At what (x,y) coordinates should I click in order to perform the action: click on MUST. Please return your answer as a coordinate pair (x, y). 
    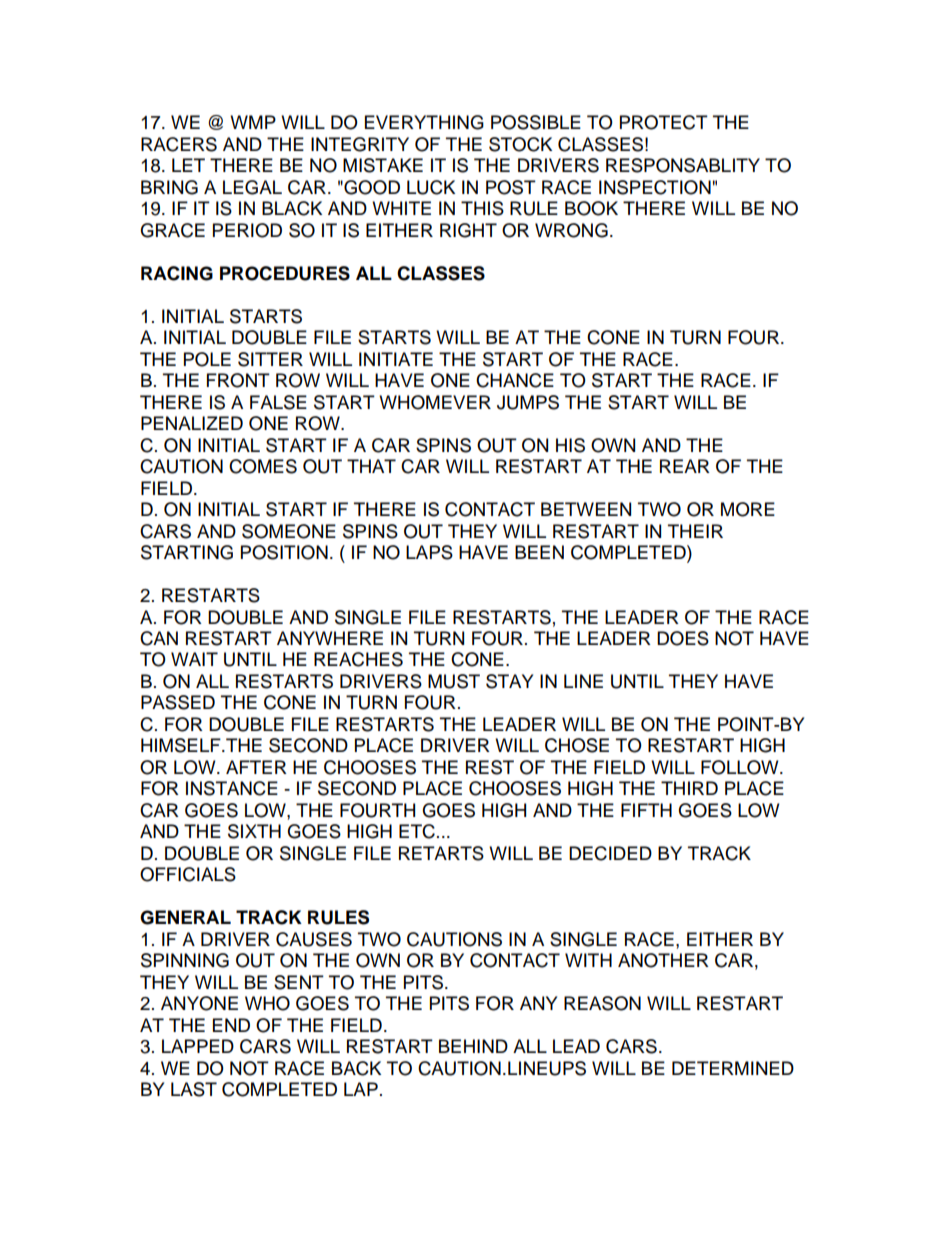
    Looking at the image, I should click on (454, 681).
